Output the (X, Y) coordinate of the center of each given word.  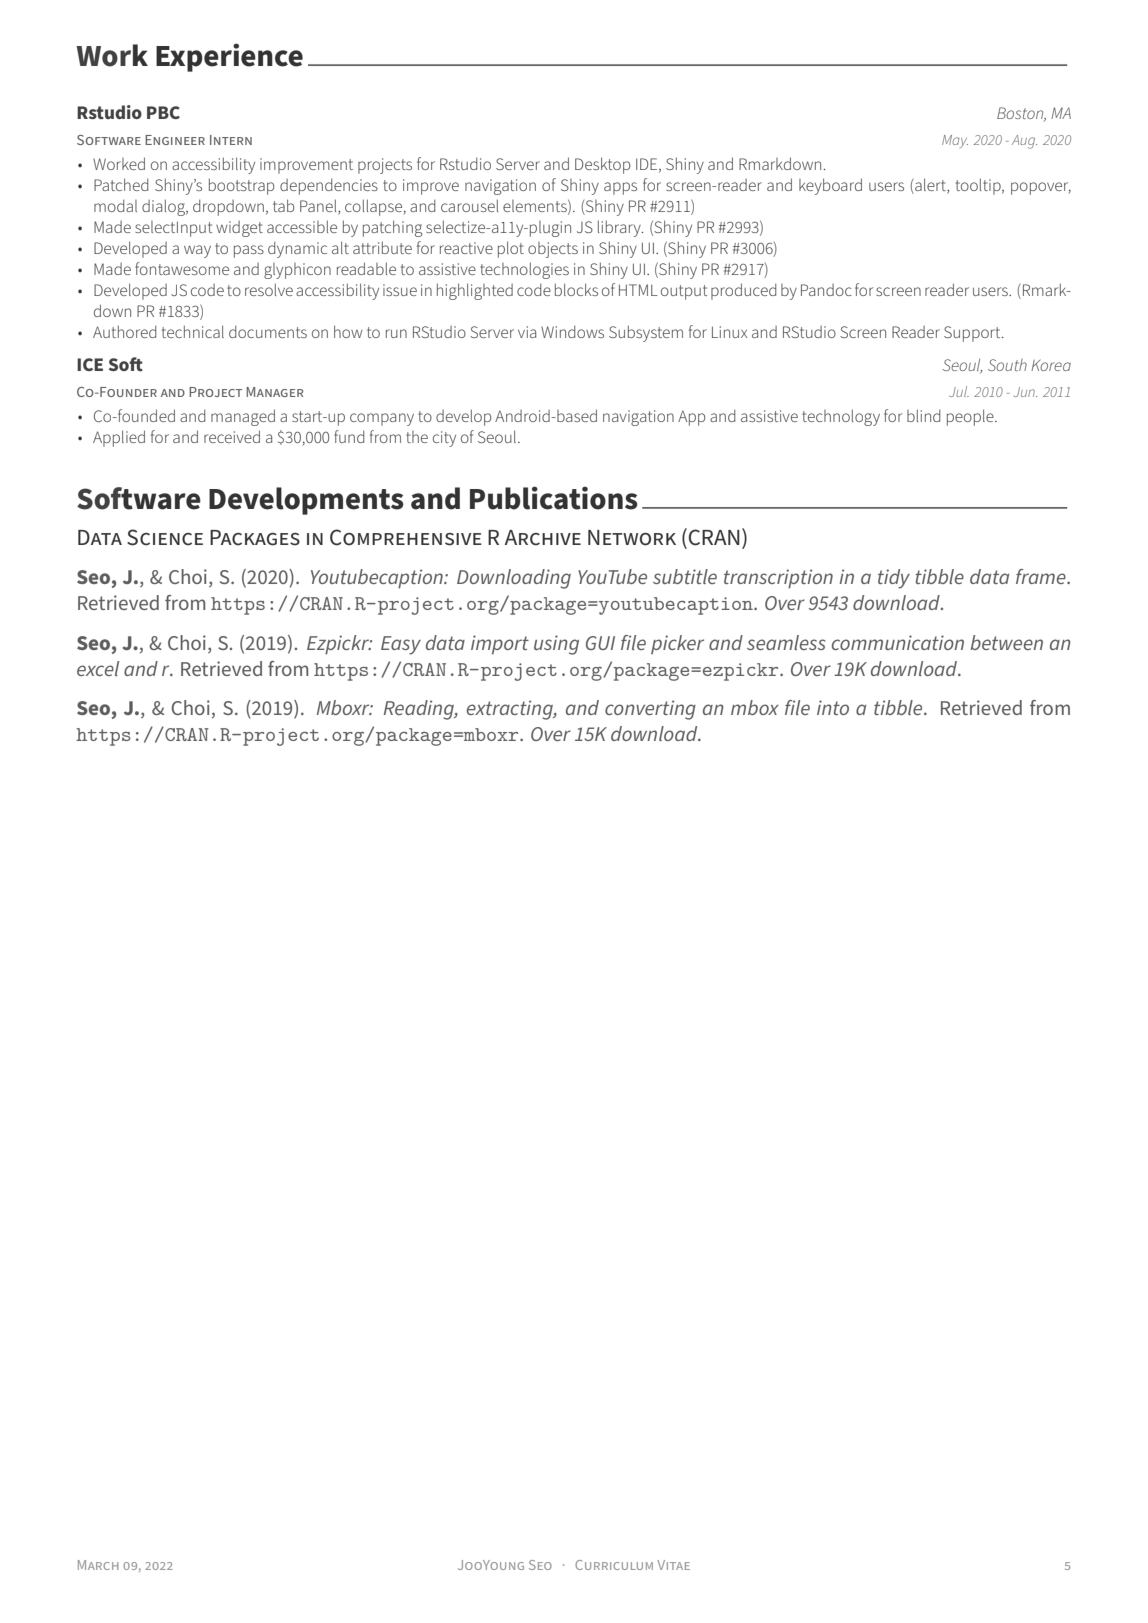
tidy (894, 579)
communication (898, 642)
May (955, 141)
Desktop (602, 165)
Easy (401, 645)
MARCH (98, 1565)
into (833, 707)
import (500, 645)
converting (650, 710)
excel (98, 668)
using (556, 645)
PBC (163, 112)
